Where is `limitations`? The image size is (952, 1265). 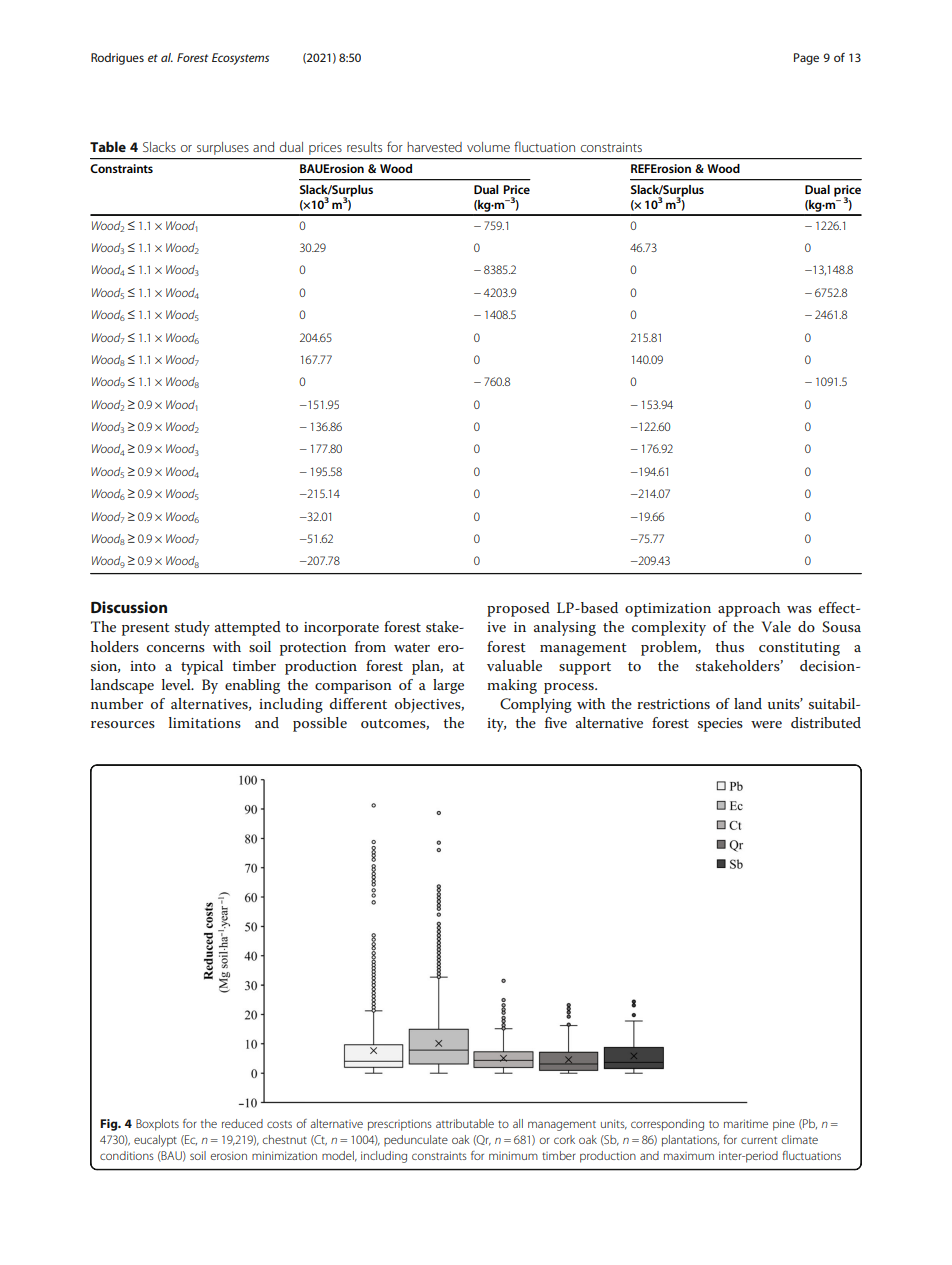 limitations is located at coordinates (205, 722).
